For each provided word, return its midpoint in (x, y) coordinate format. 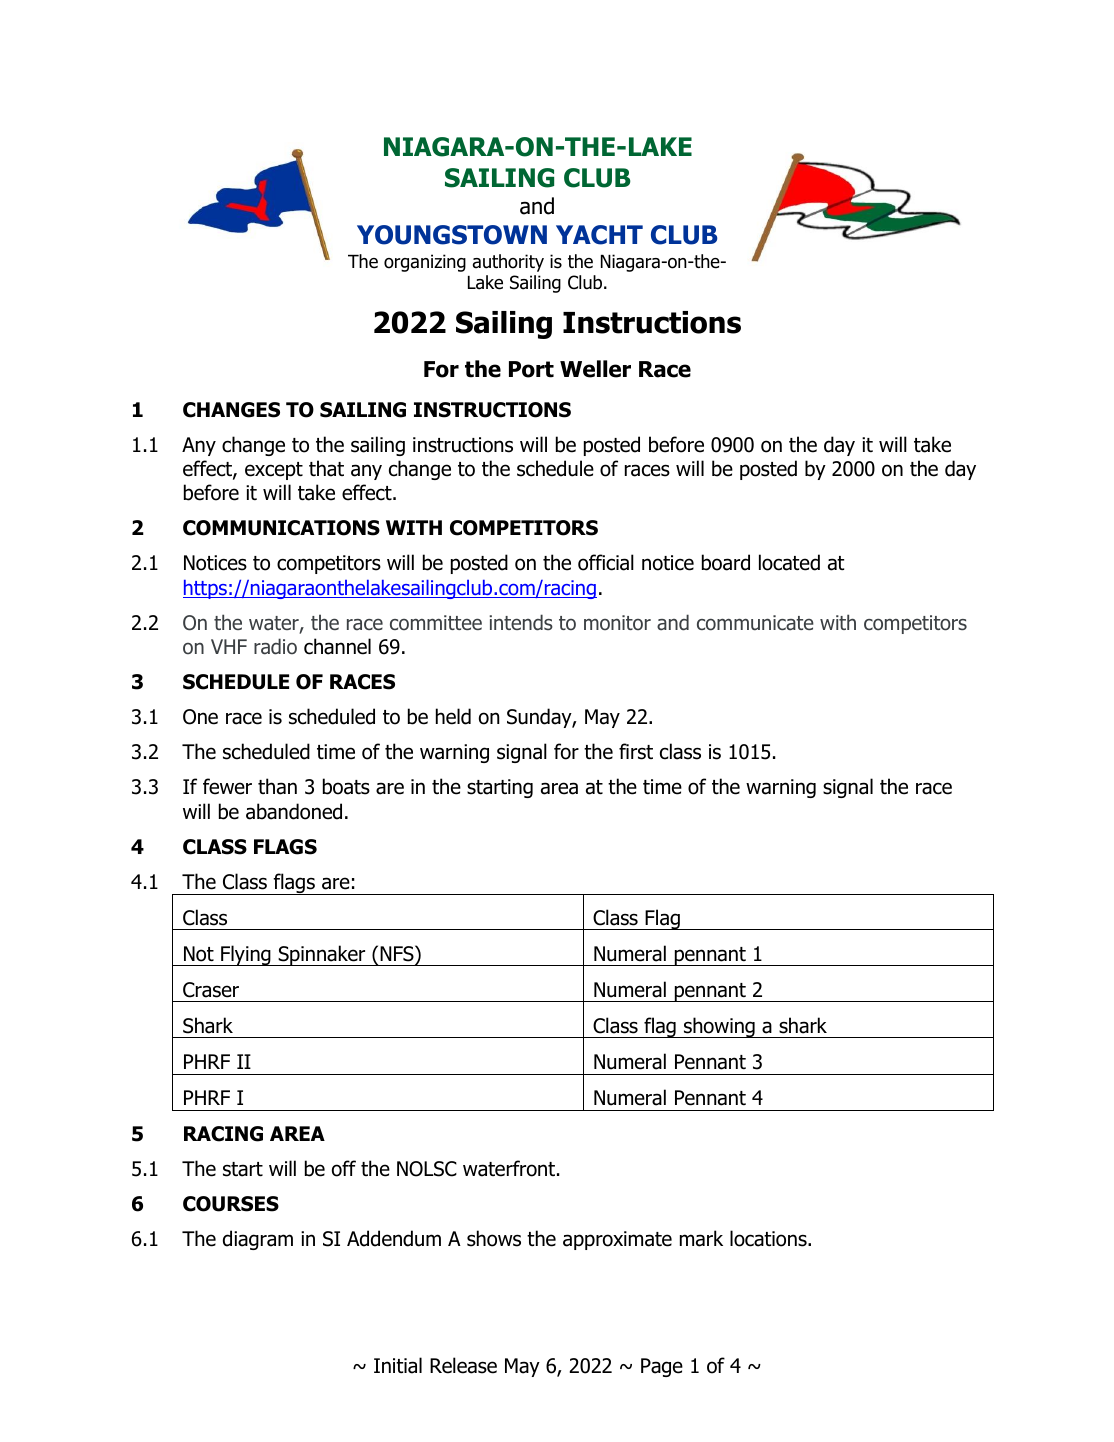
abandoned (294, 811)
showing (719, 1027)
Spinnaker (322, 955)
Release (463, 1365)
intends (521, 622)
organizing (425, 263)
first (636, 751)
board (726, 562)
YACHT (599, 235)
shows (494, 1238)
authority (508, 263)
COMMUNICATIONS (281, 528)
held (453, 716)
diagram (258, 1240)
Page (662, 1367)
